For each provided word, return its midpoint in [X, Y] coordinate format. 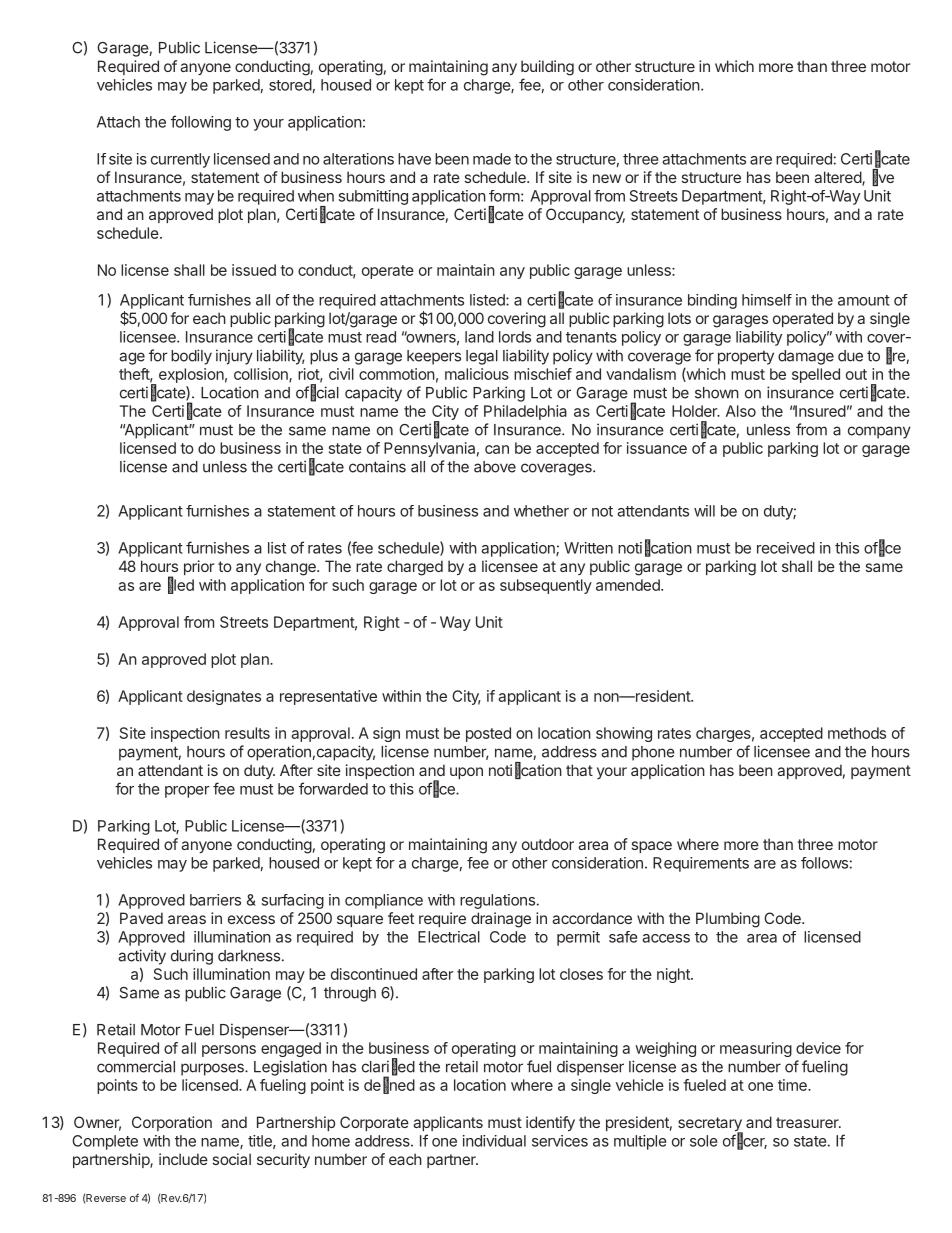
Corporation [172, 1123]
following [201, 123]
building [547, 68]
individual [494, 1141]
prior [199, 567]
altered [838, 178]
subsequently [546, 586]
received [786, 548]
